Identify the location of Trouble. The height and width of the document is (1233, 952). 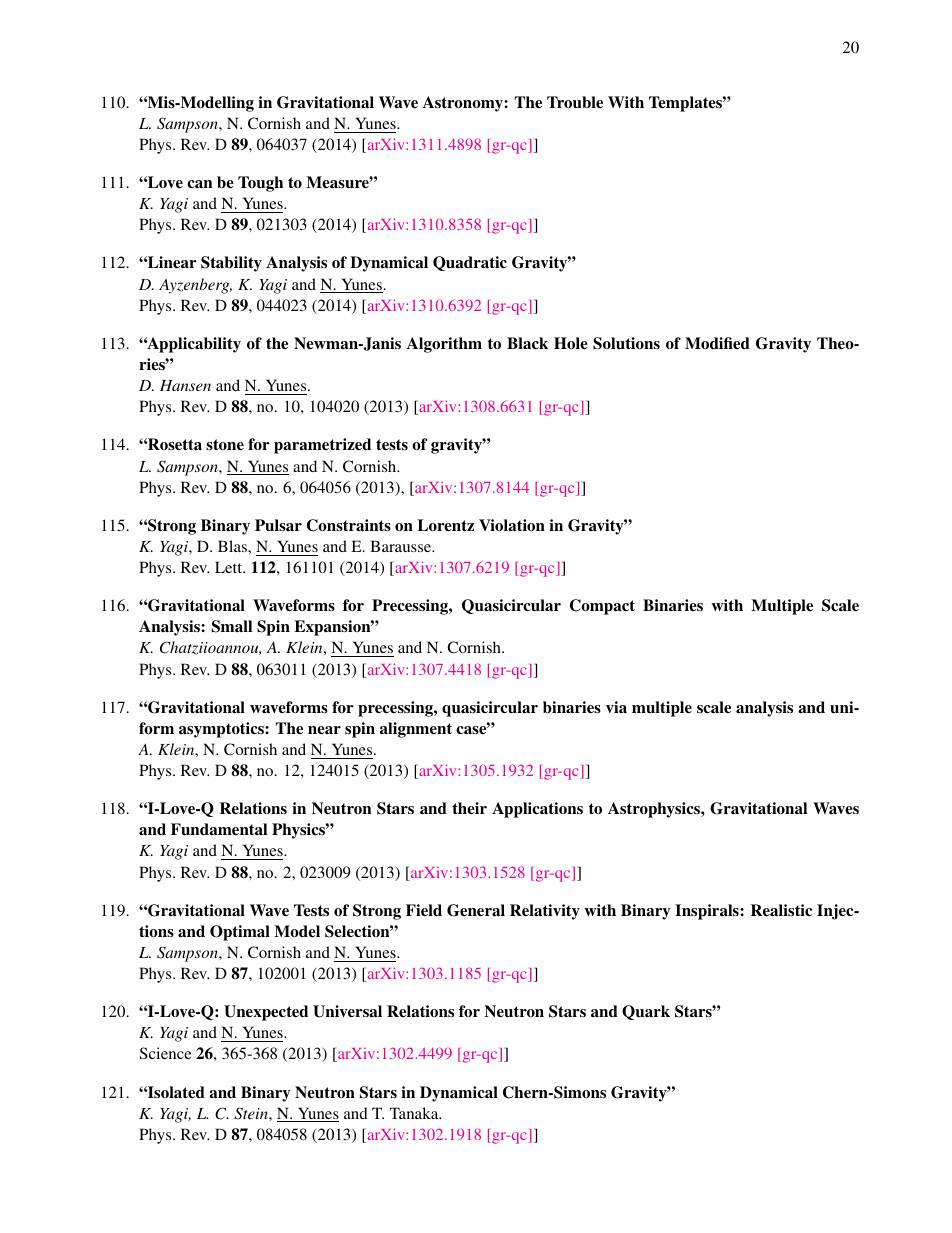
(575, 102).
